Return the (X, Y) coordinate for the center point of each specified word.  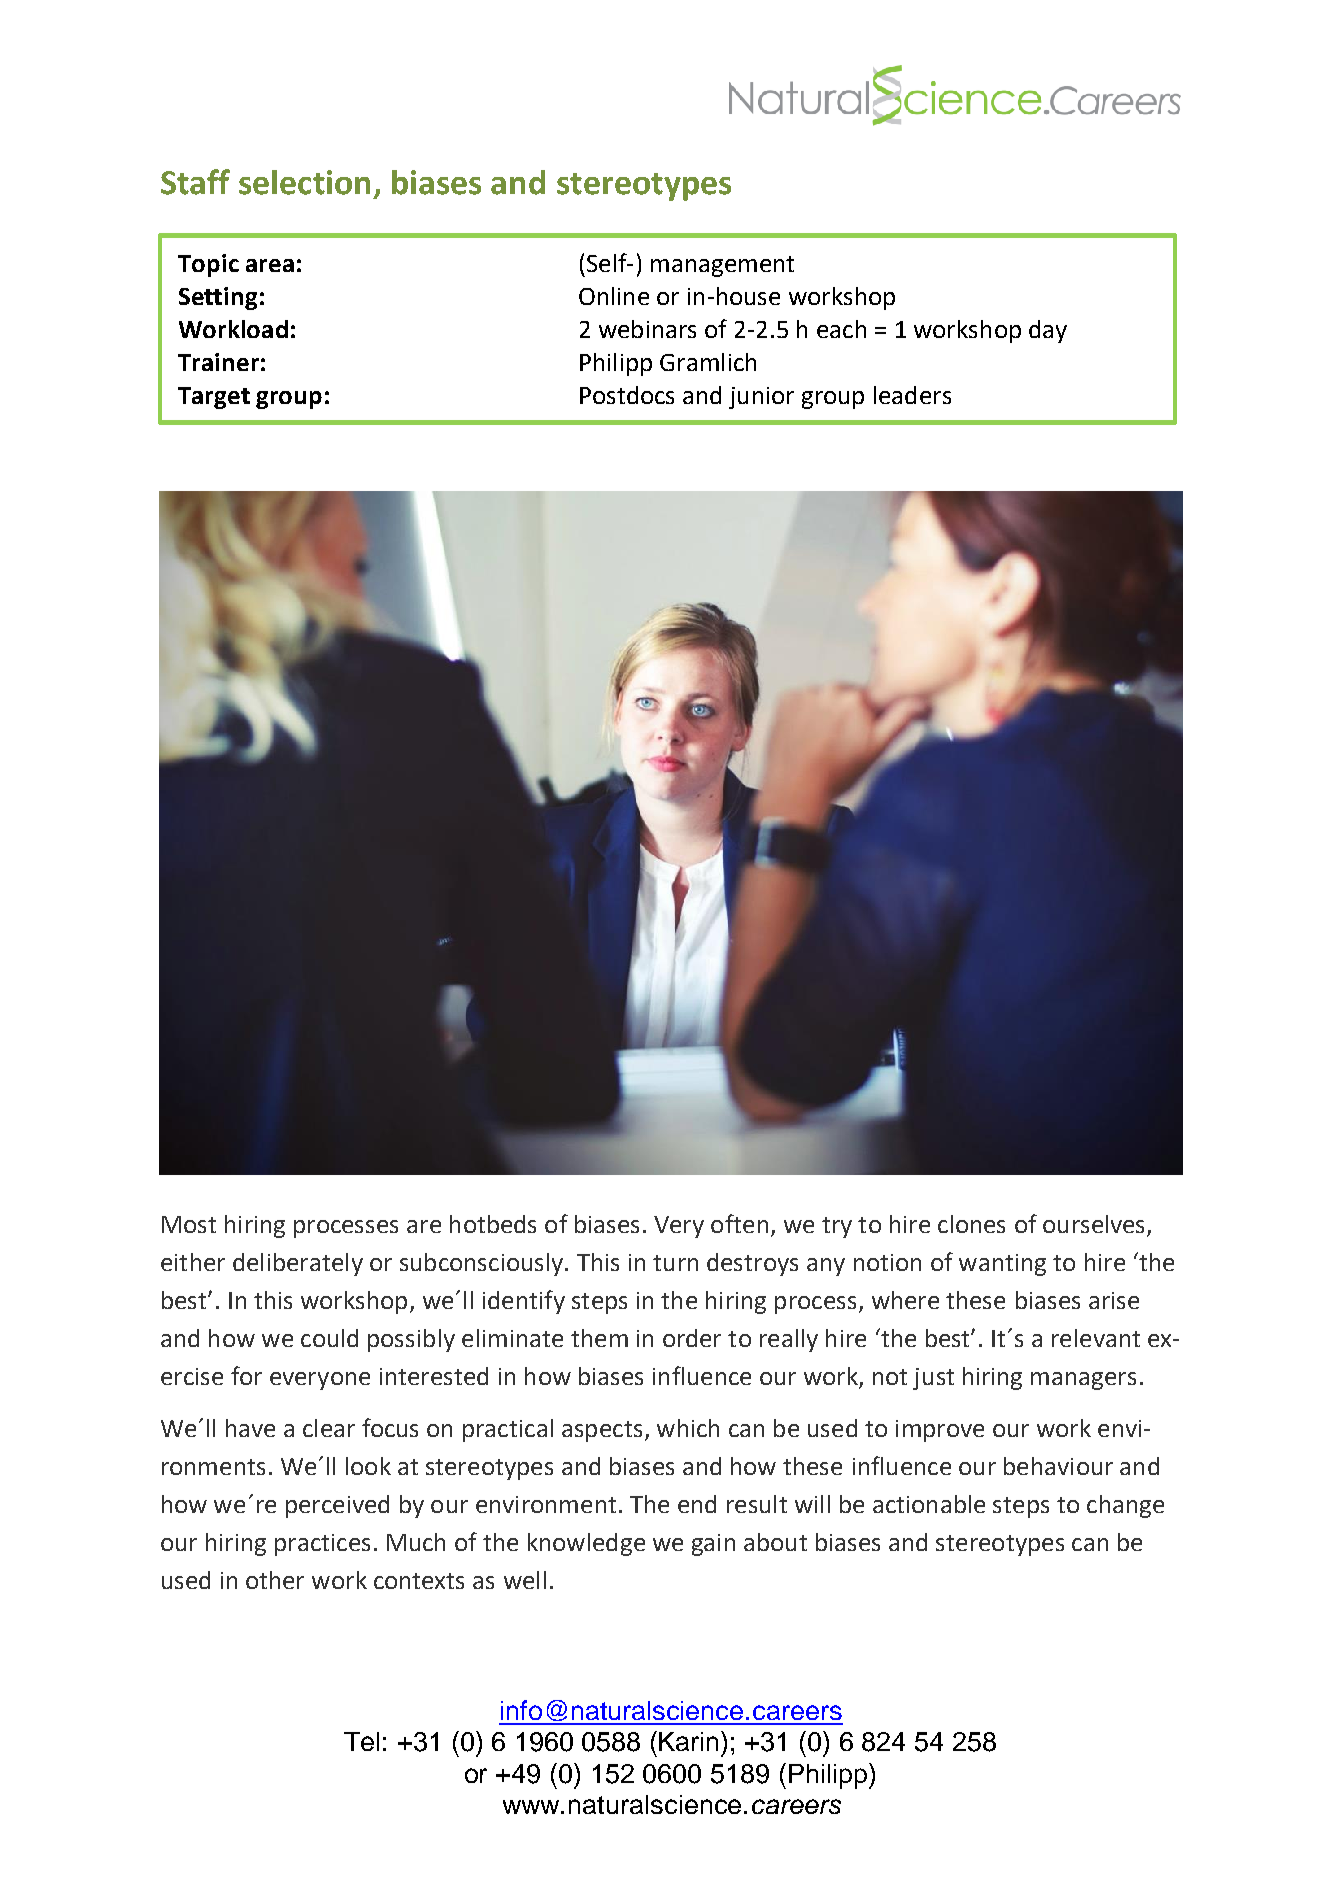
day (1048, 331)
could (329, 1338)
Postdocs (627, 395)
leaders (912, 395)
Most (189, 1224)
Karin (690, 1741)
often (739, 1223)
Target (214, 398)
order (692, 1338)
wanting (1002, 1265)
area (270, 265)
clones (971, 1224)
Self (608, 262)
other (275, 1580)
